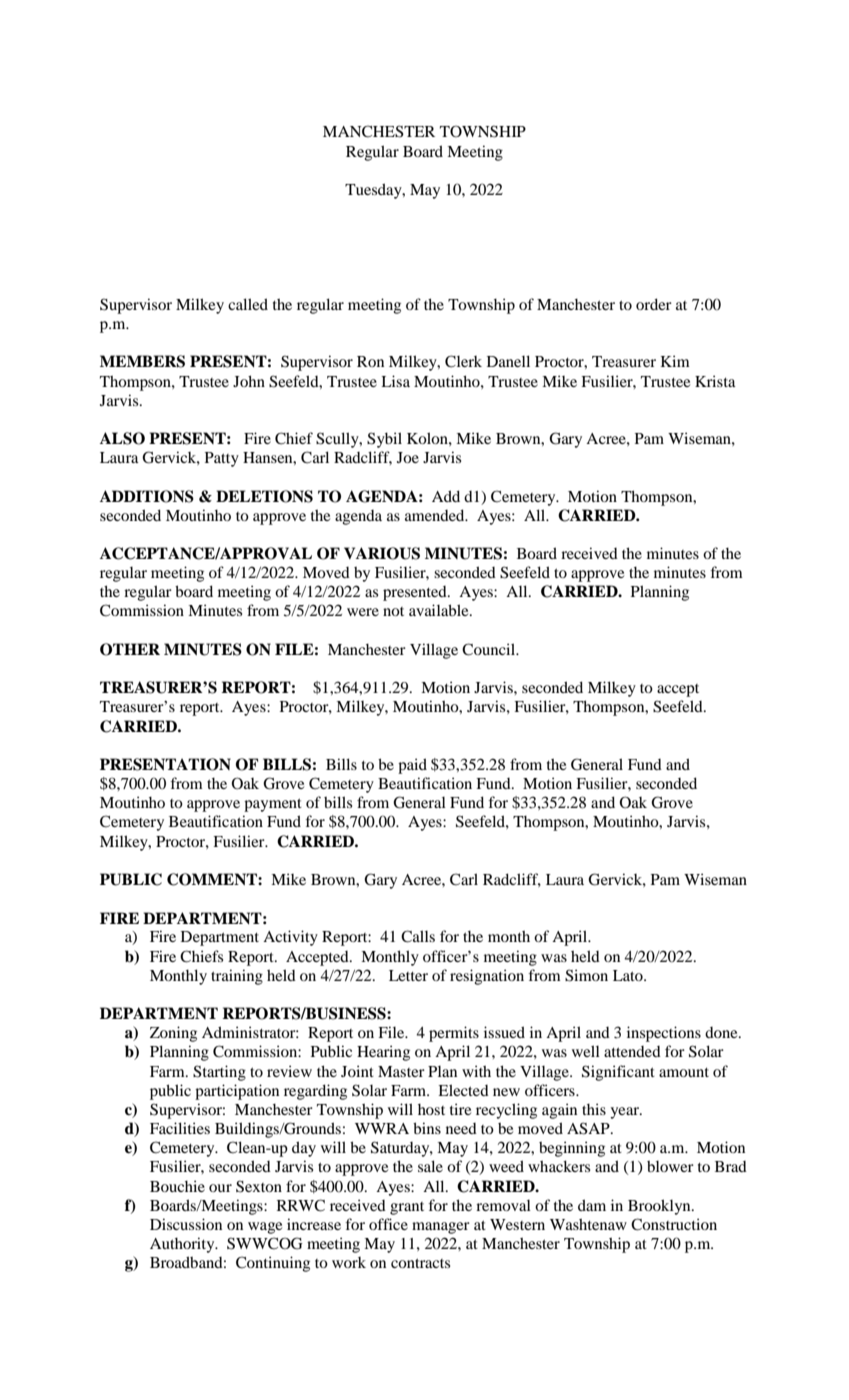  I want to click on order, so click(654, 304).
